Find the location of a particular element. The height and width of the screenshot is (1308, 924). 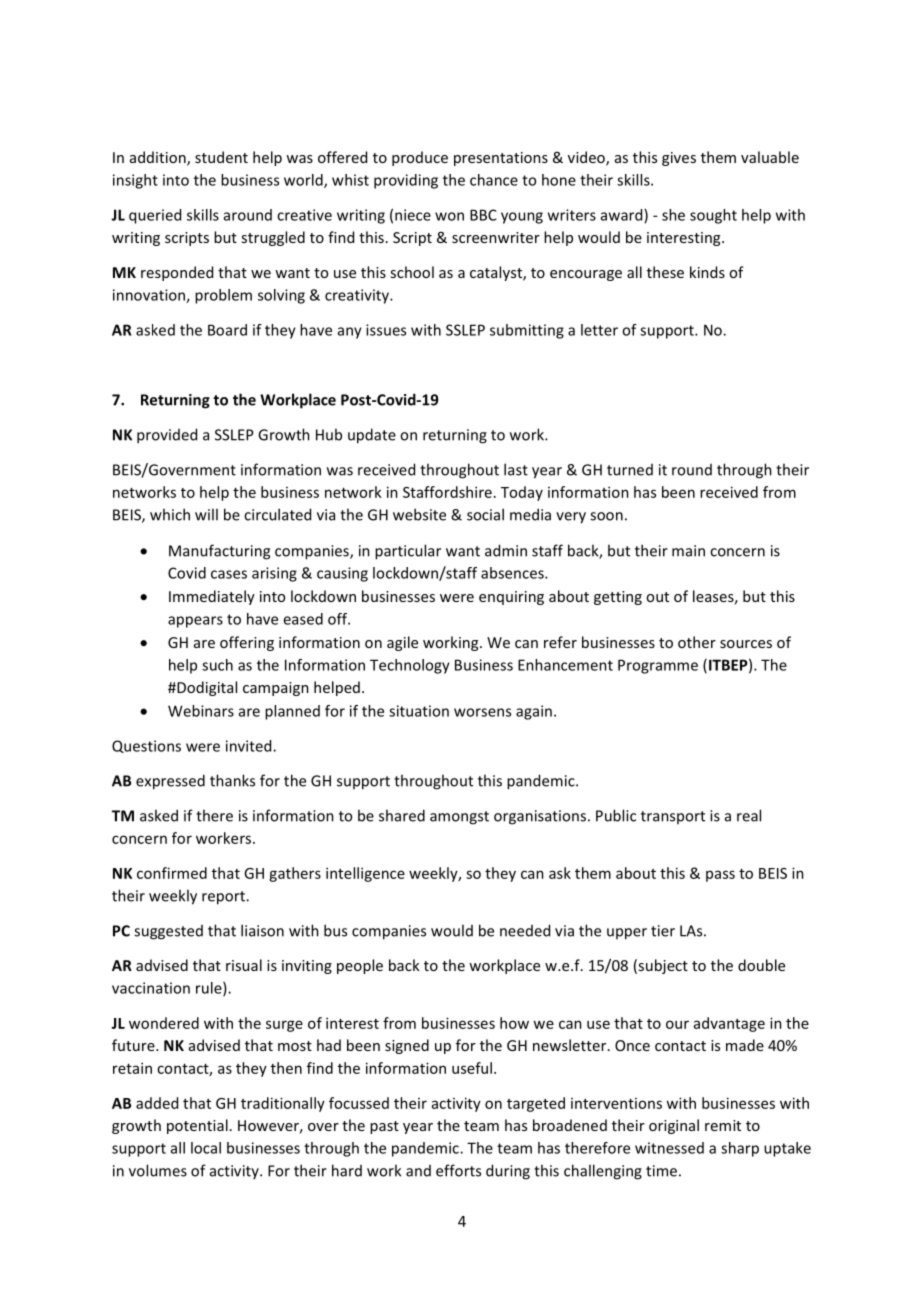

Technology is located at coordinates (410, 666).
